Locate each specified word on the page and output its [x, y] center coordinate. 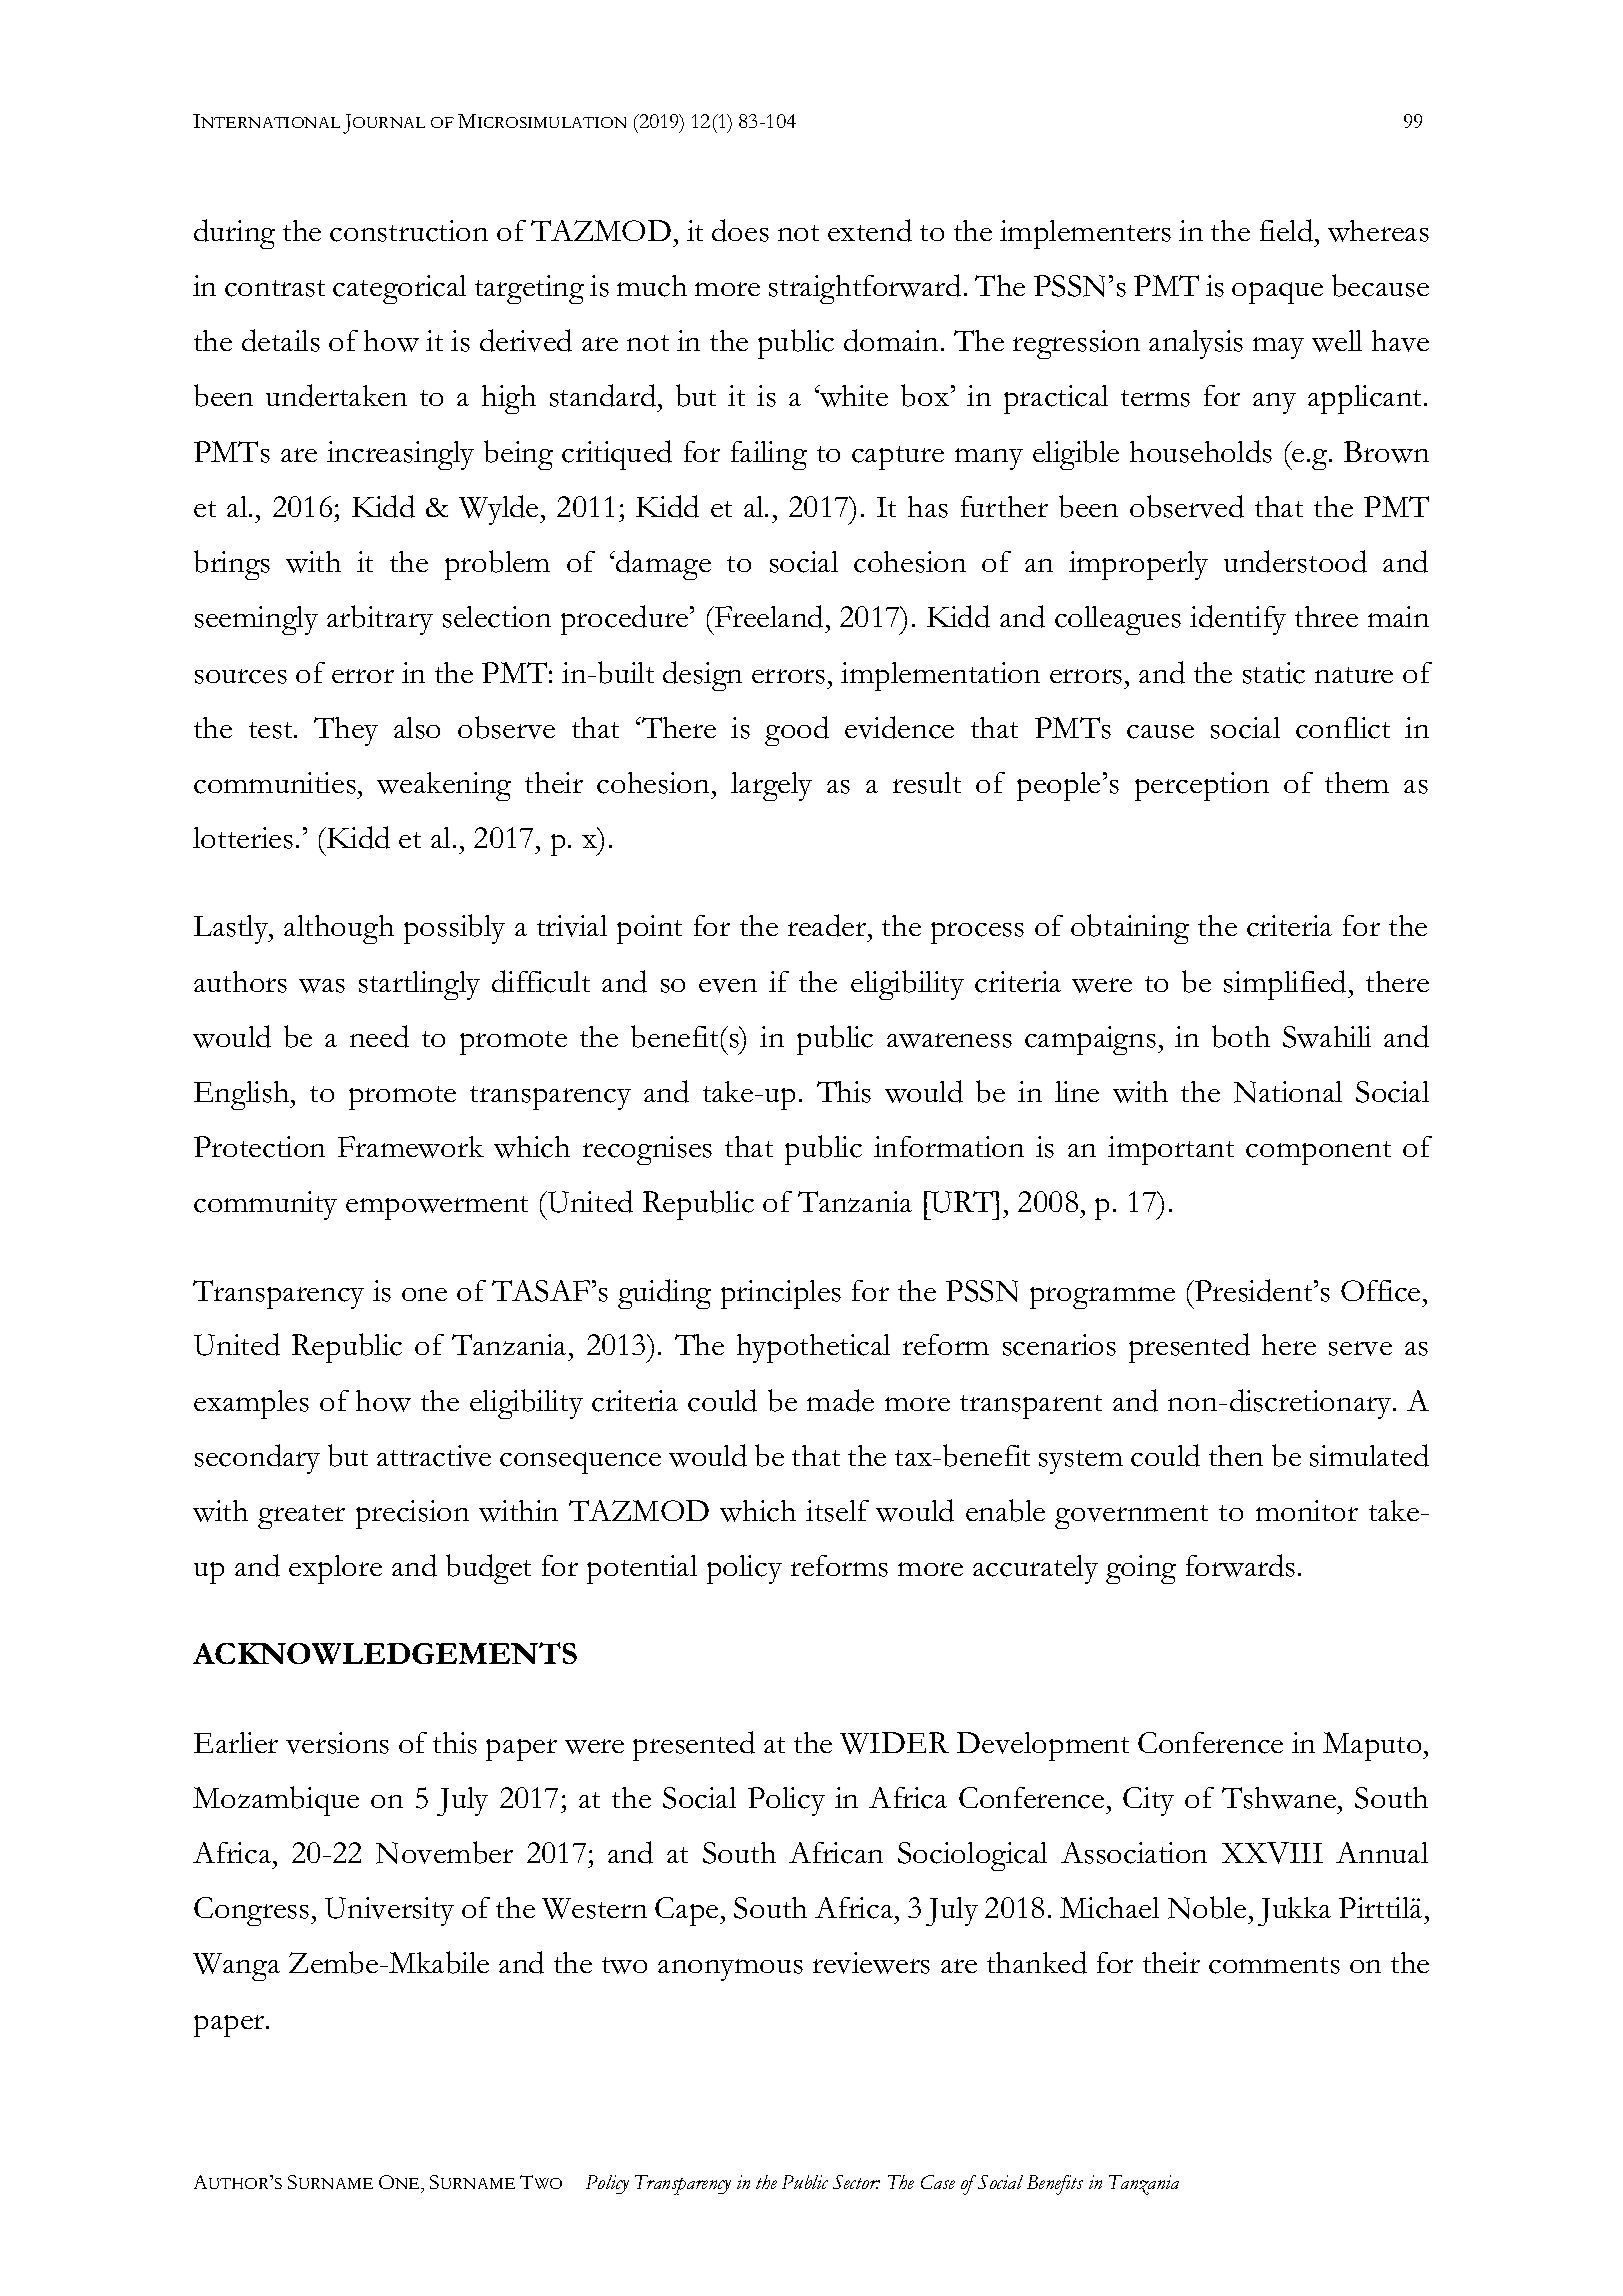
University [389, 1911]
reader [828, 925]
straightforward [865, 289]
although [339, 929]
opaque [1277, 293]
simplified [1286, 985]
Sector [856, 2182]
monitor [1307, 1510]
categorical [399, 289]
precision [412, 1514]
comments [1274, 1965]
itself [837, 1511]
